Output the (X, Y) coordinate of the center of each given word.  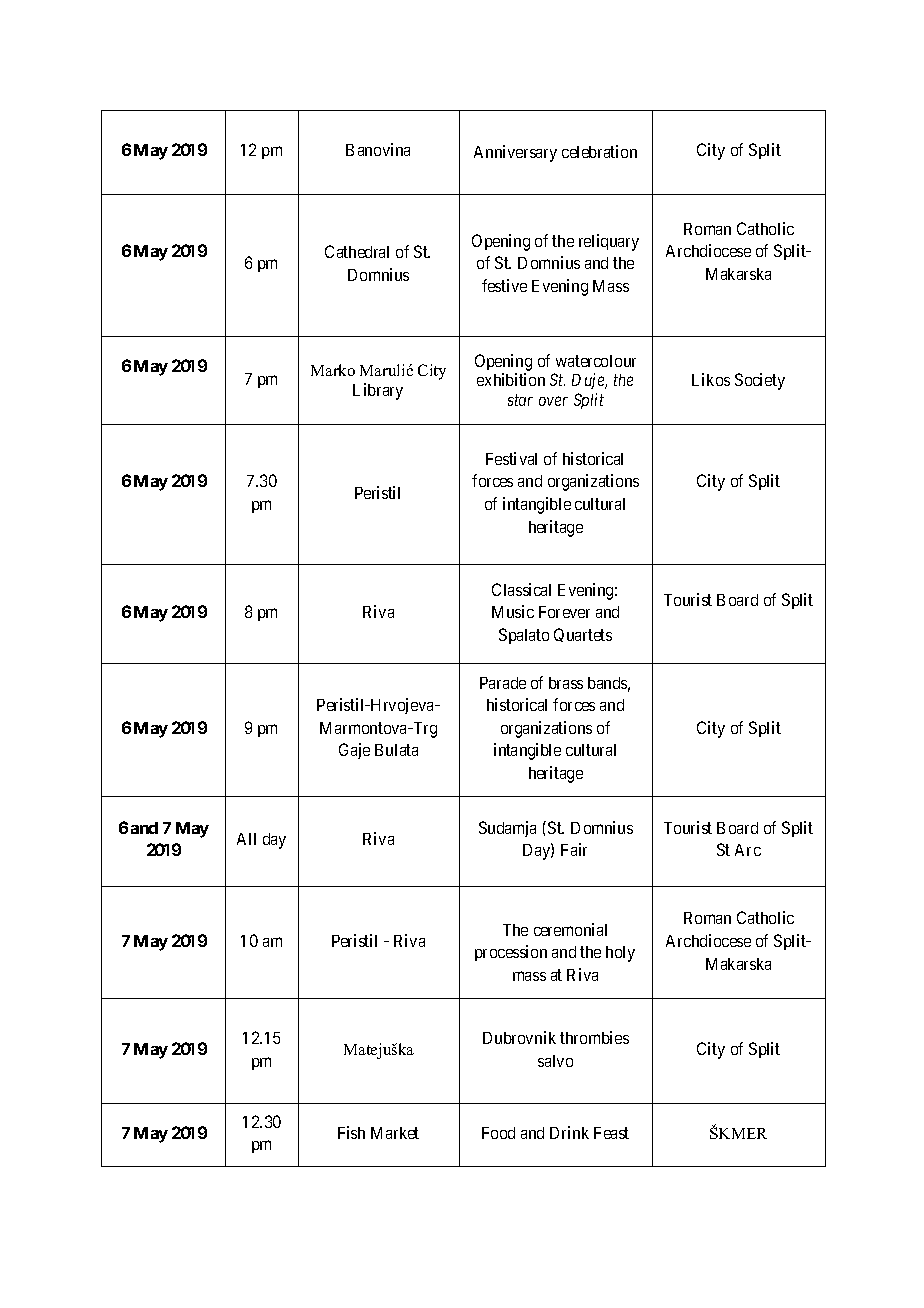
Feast (611, 1133)
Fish (351, 1132)
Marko (333, 370)
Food (498, 1133)
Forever (564, 612)
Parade (503, 683)
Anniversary (515, 153)
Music (513, 611)
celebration (599, 151)
